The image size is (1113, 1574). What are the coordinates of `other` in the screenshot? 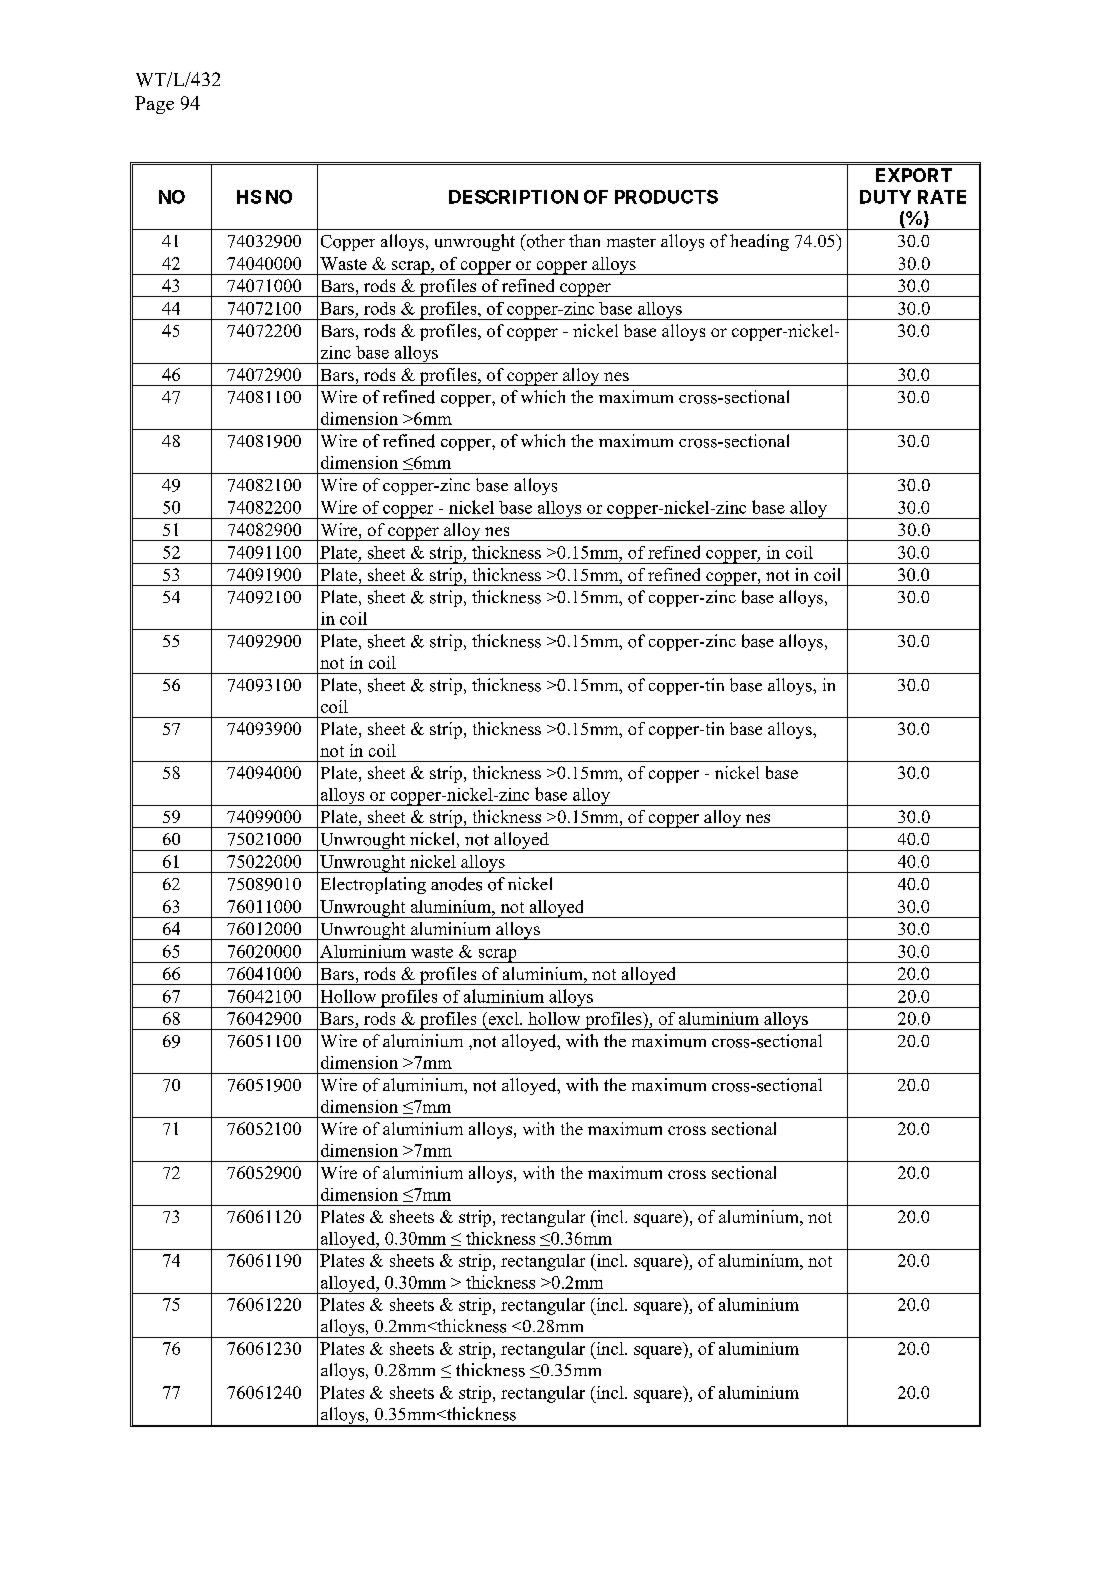 It's located at (544, 241).
